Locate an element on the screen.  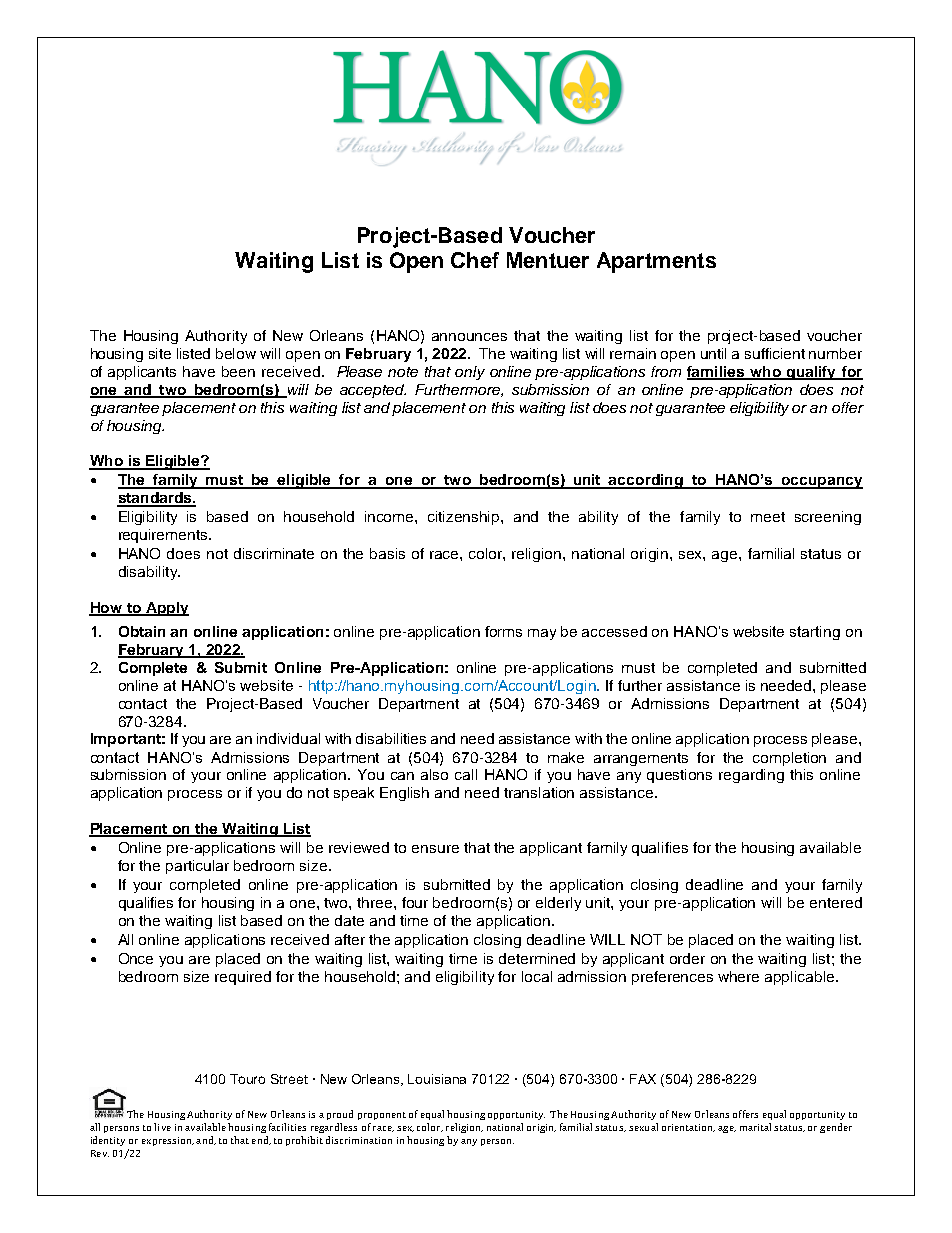
marital is located at coordinates (755, 1127).
